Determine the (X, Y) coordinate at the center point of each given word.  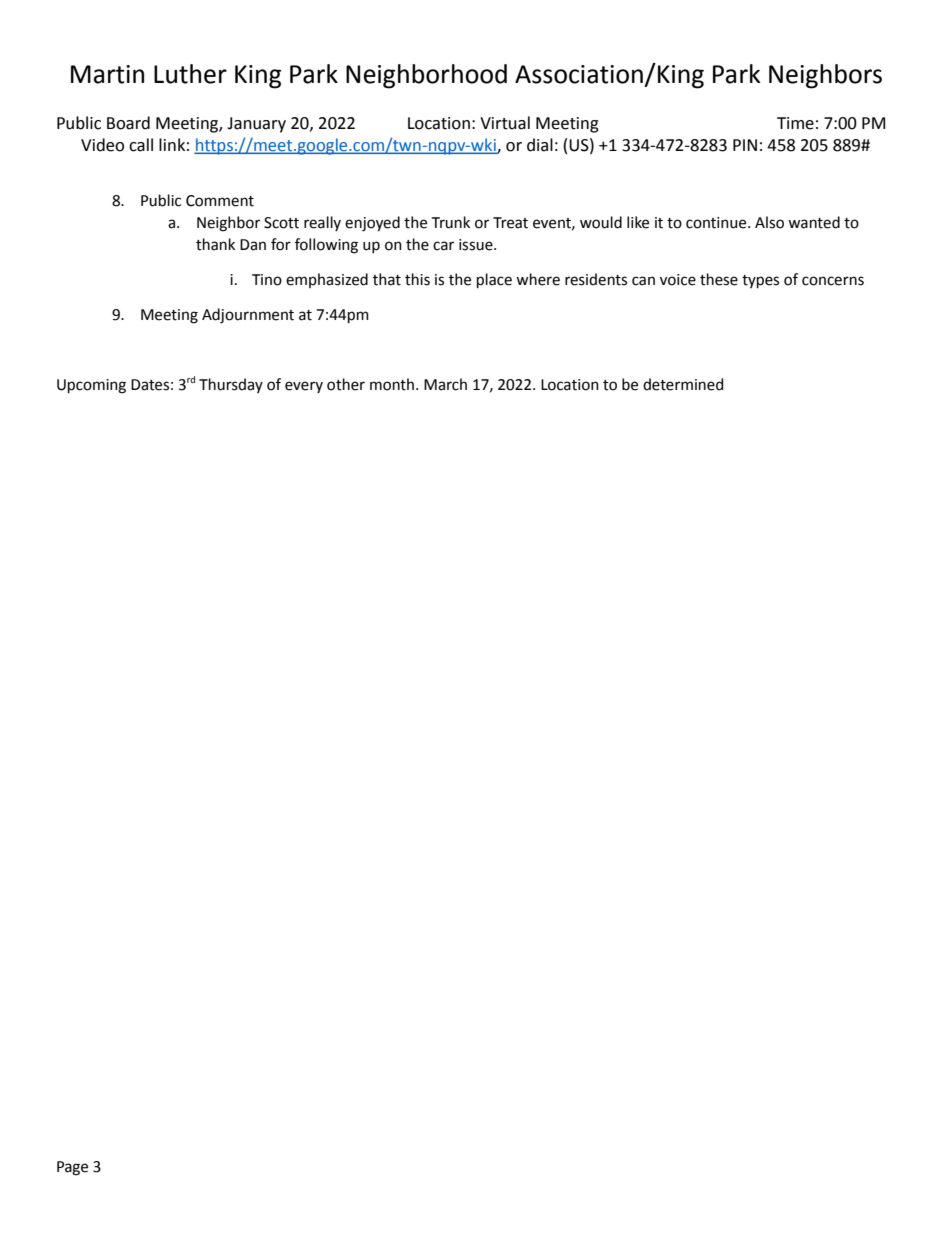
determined (683, 384)
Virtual (505, 123)
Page (72, 1168)
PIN (745, 145)
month (393, 384)
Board (128, 123)
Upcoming (91, 386)
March (445, 384)
